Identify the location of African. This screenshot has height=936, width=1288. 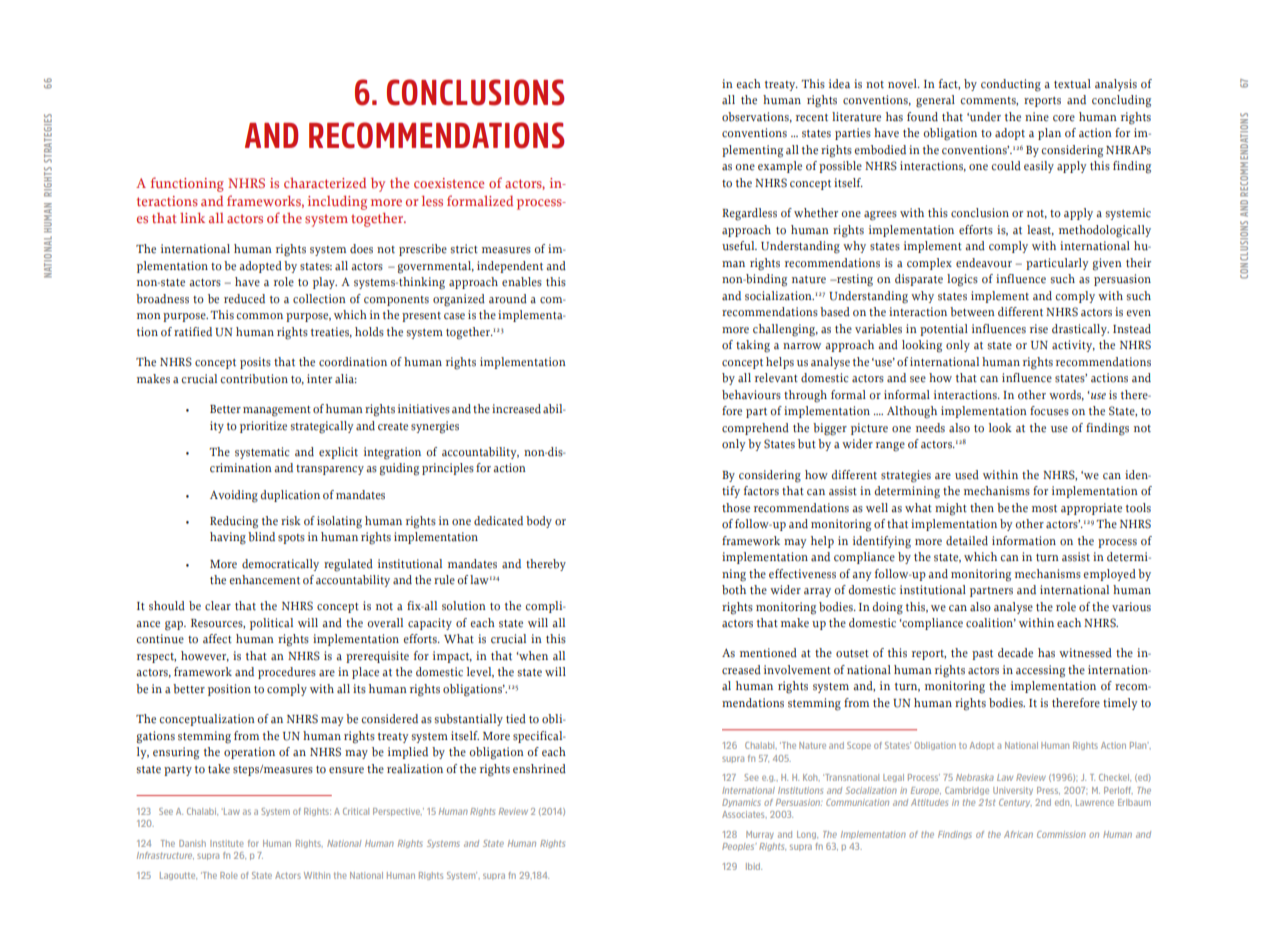
(1018, 834).
